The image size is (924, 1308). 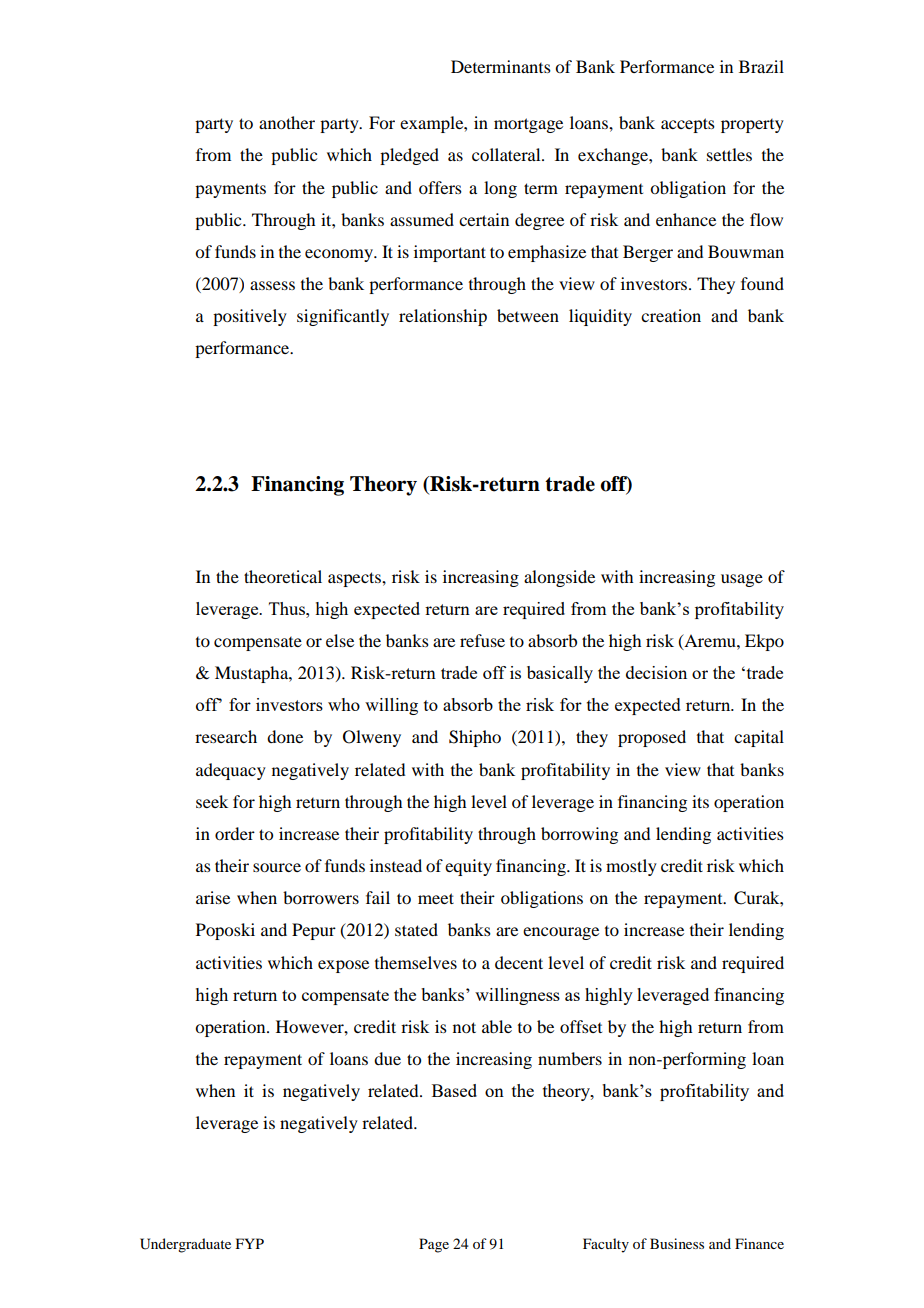 What do you see at coordinates (482, 640) in the image?
I see `refuse` at bounding box center [482, 640].
